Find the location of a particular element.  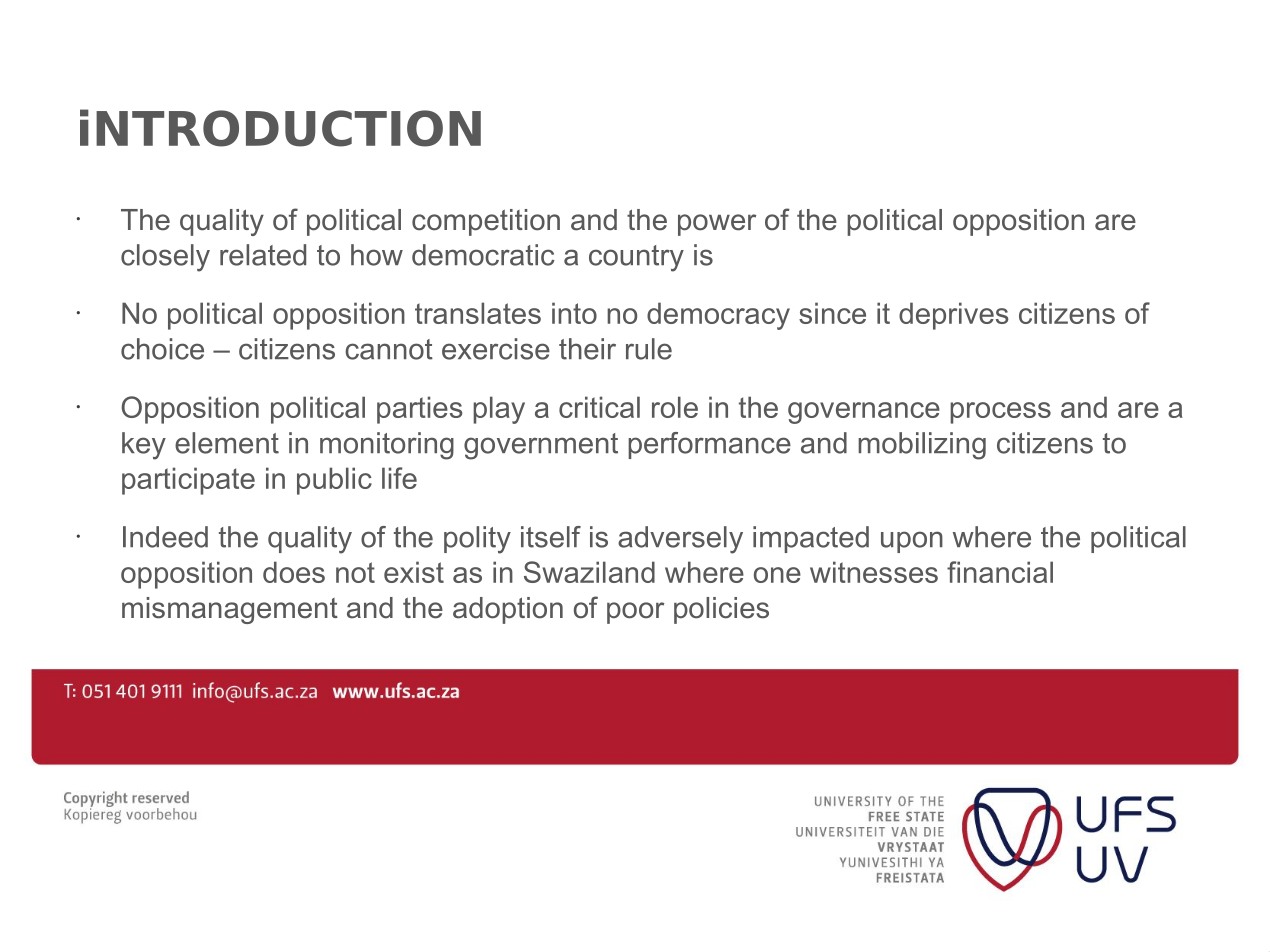

participate is located at coordinates (188, 481).
